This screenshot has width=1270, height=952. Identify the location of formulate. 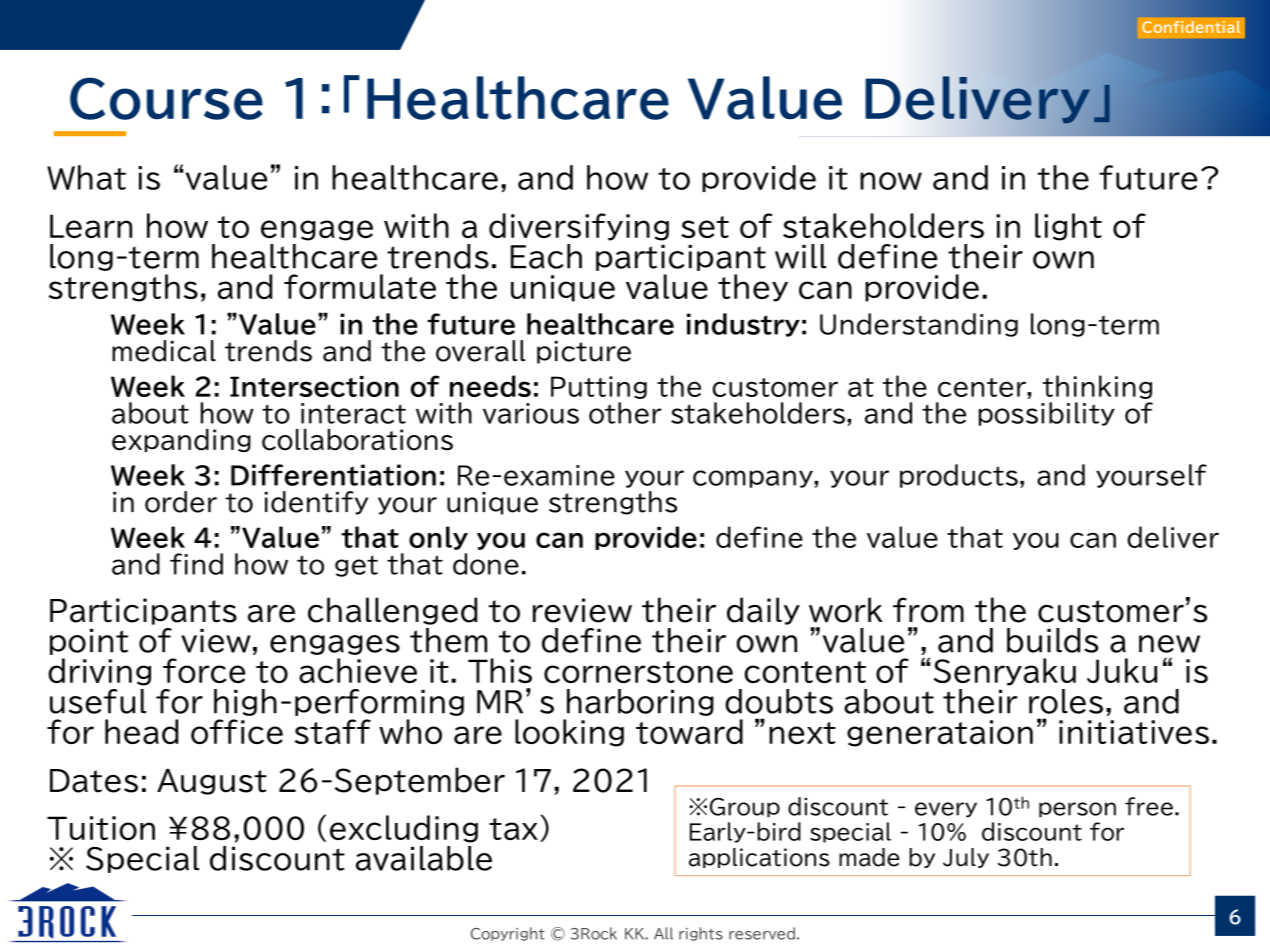
(360, 286).
